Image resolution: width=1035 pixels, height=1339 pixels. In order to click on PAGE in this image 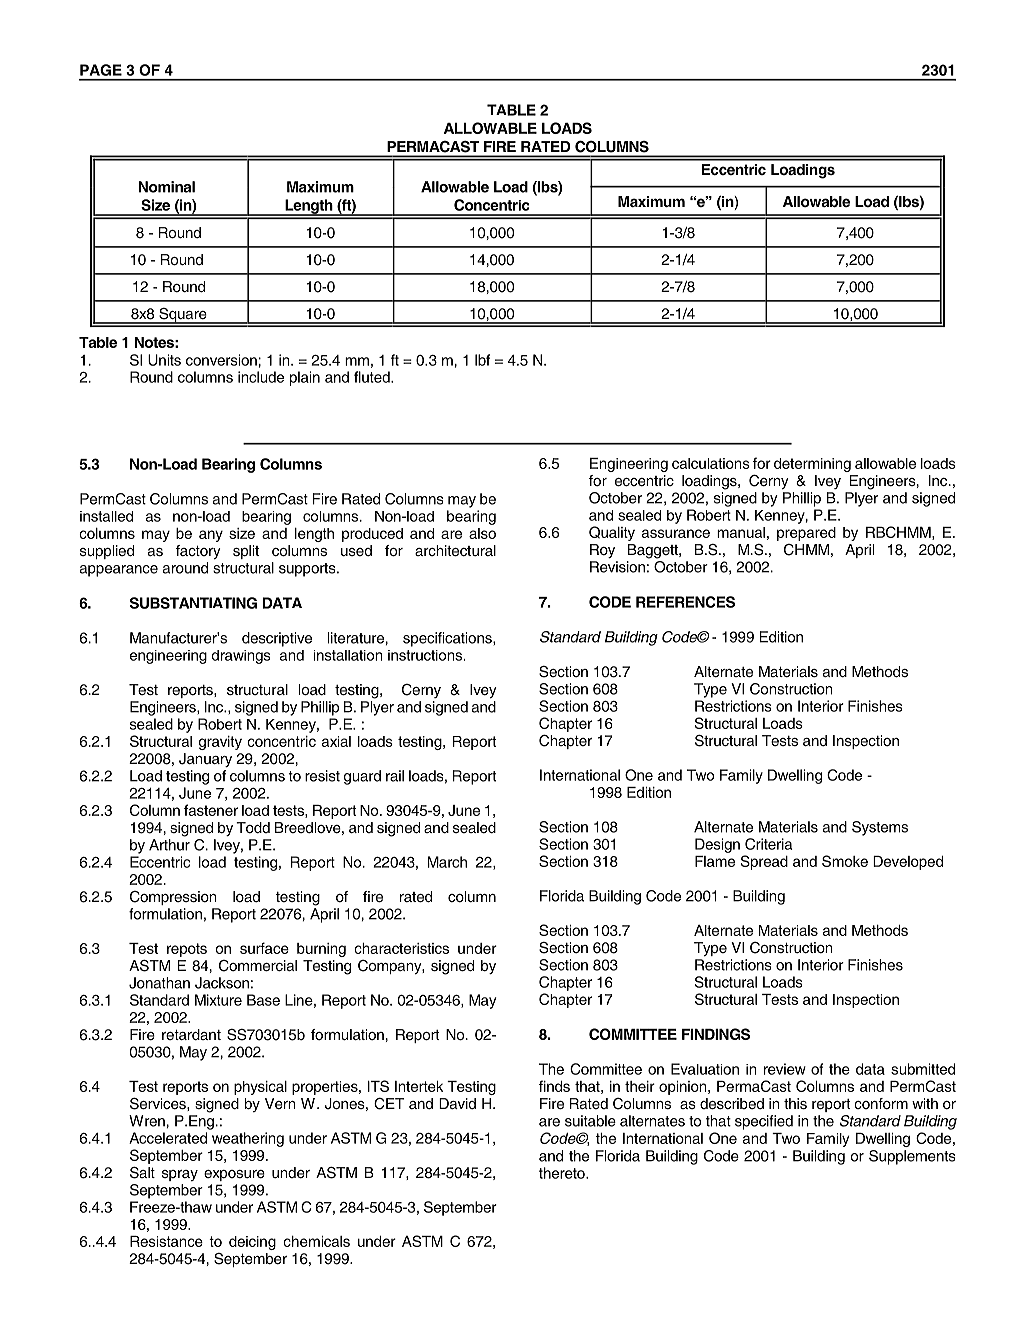, I will do `click(101, 70)`.
